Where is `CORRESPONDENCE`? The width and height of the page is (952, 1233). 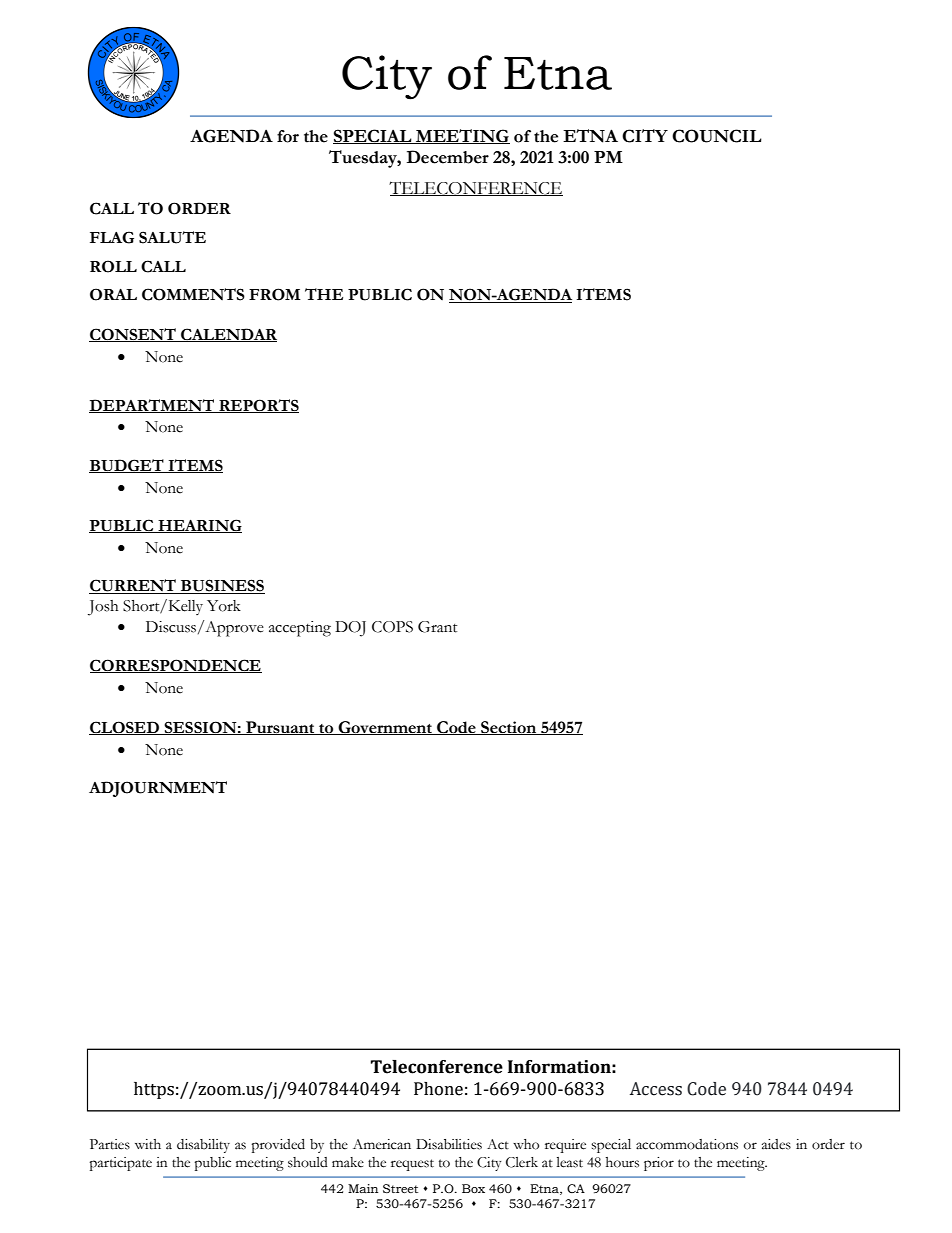 CORRESPONDENCE is located at coordinates (176, 666).
